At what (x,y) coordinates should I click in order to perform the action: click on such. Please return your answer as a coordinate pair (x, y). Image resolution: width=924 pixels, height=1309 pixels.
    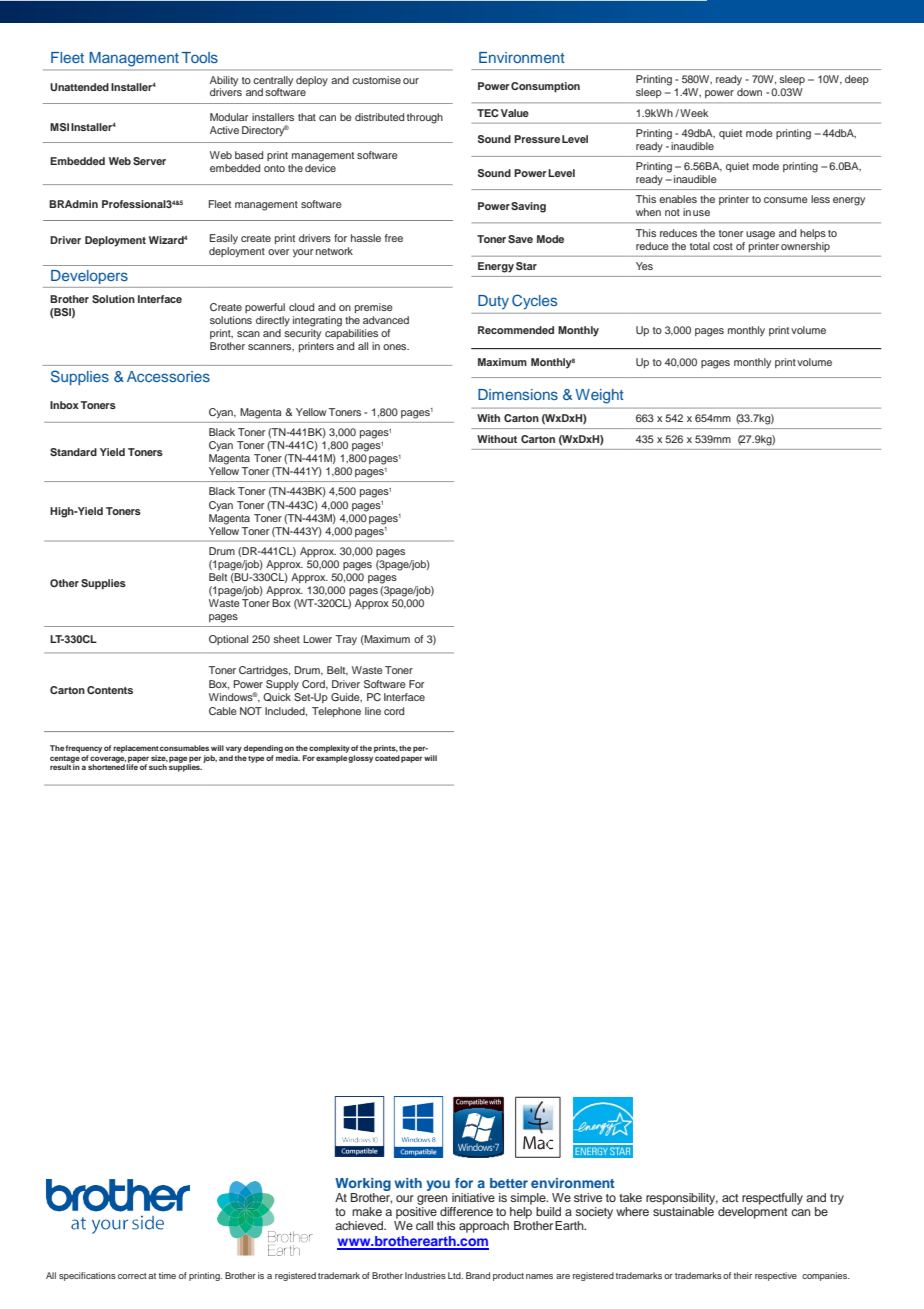
    Looking at the image, I should click on (158, 767).
